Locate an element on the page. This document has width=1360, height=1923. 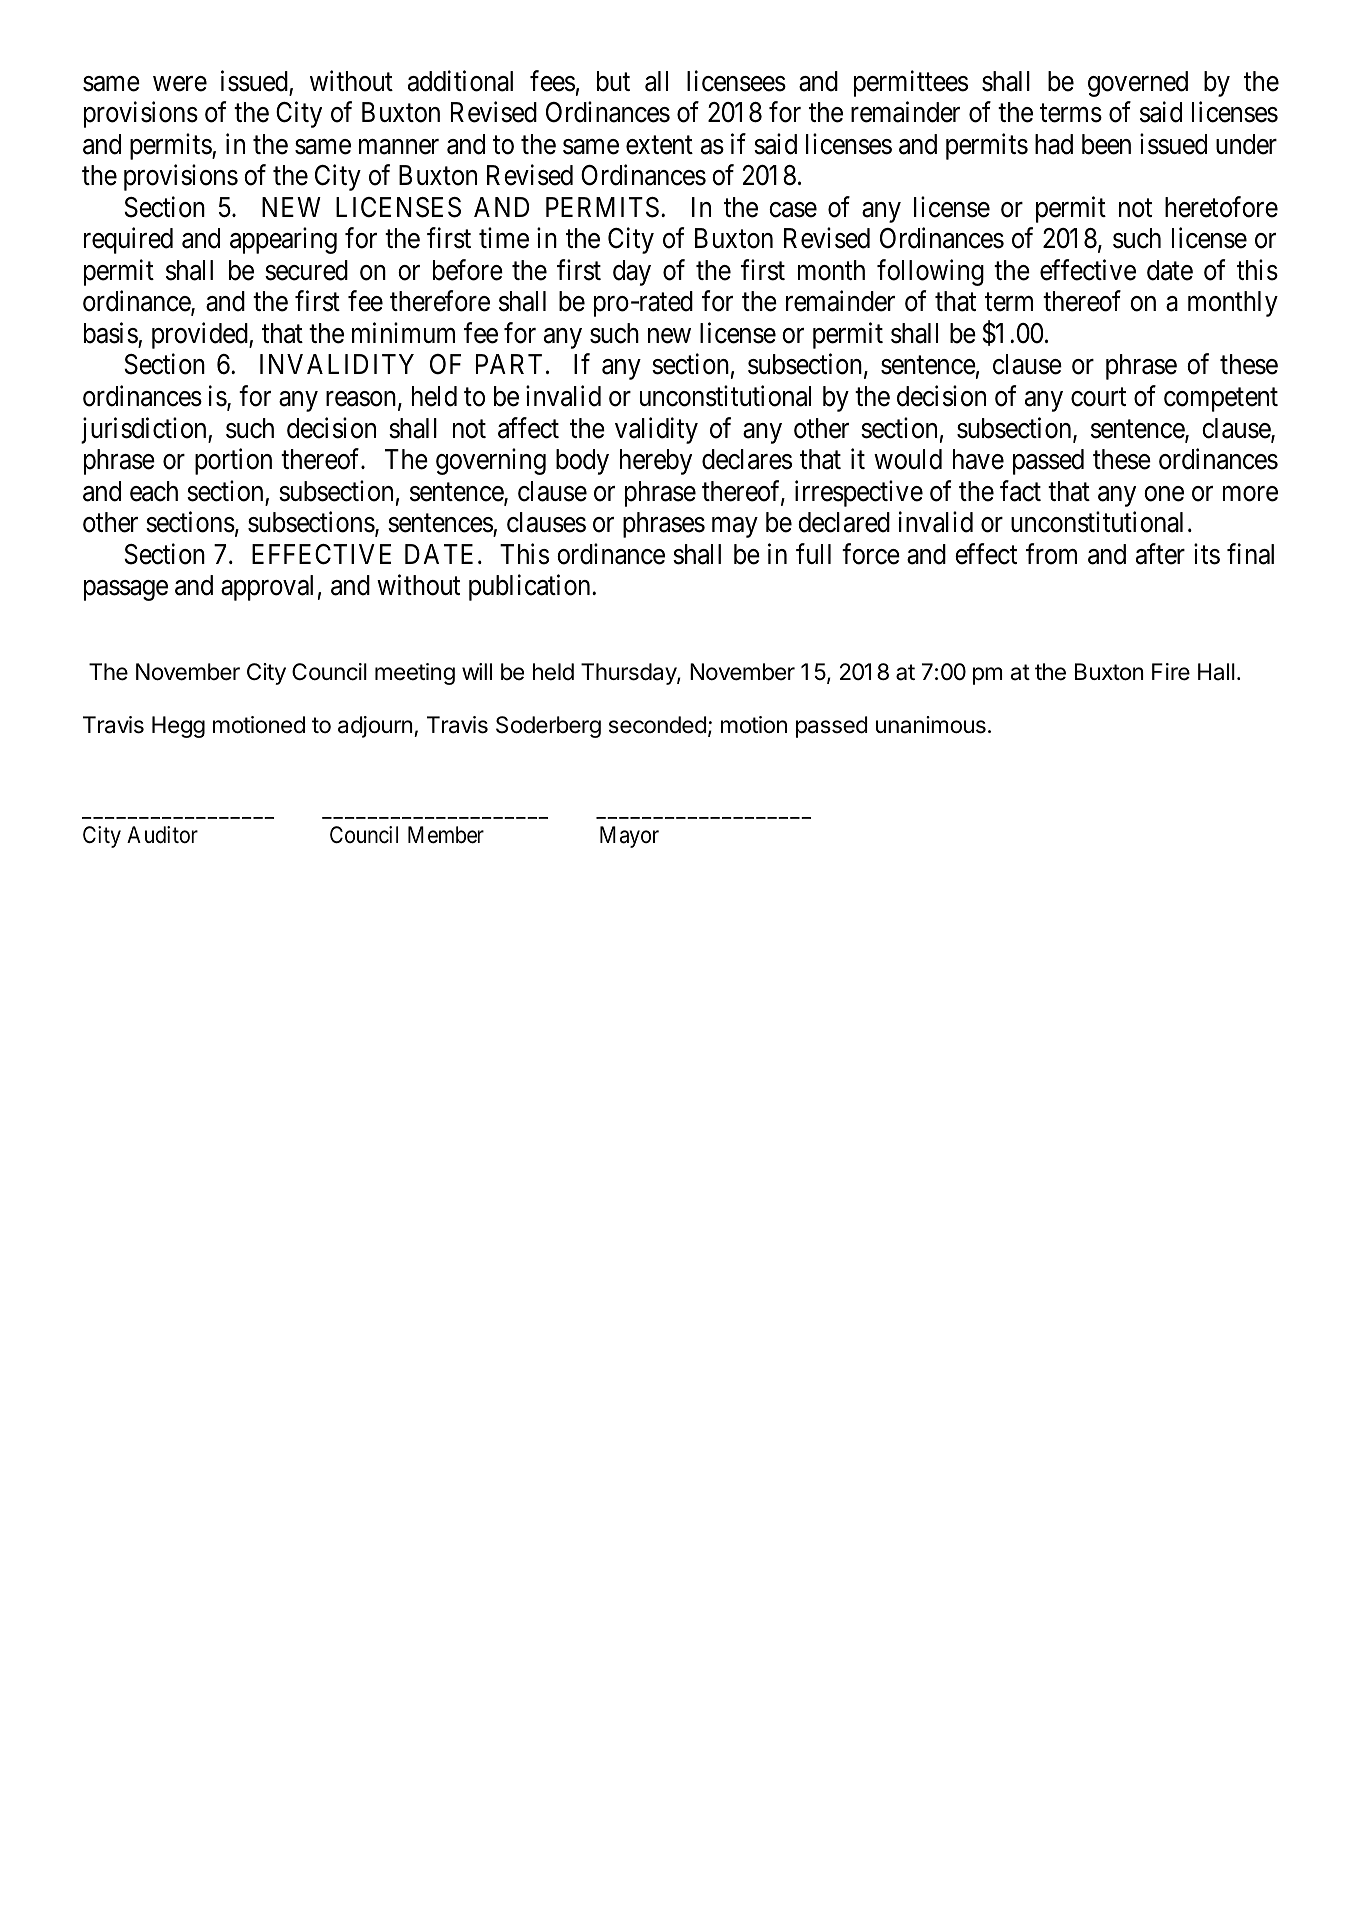
but is located at coordinates (613, 81).
